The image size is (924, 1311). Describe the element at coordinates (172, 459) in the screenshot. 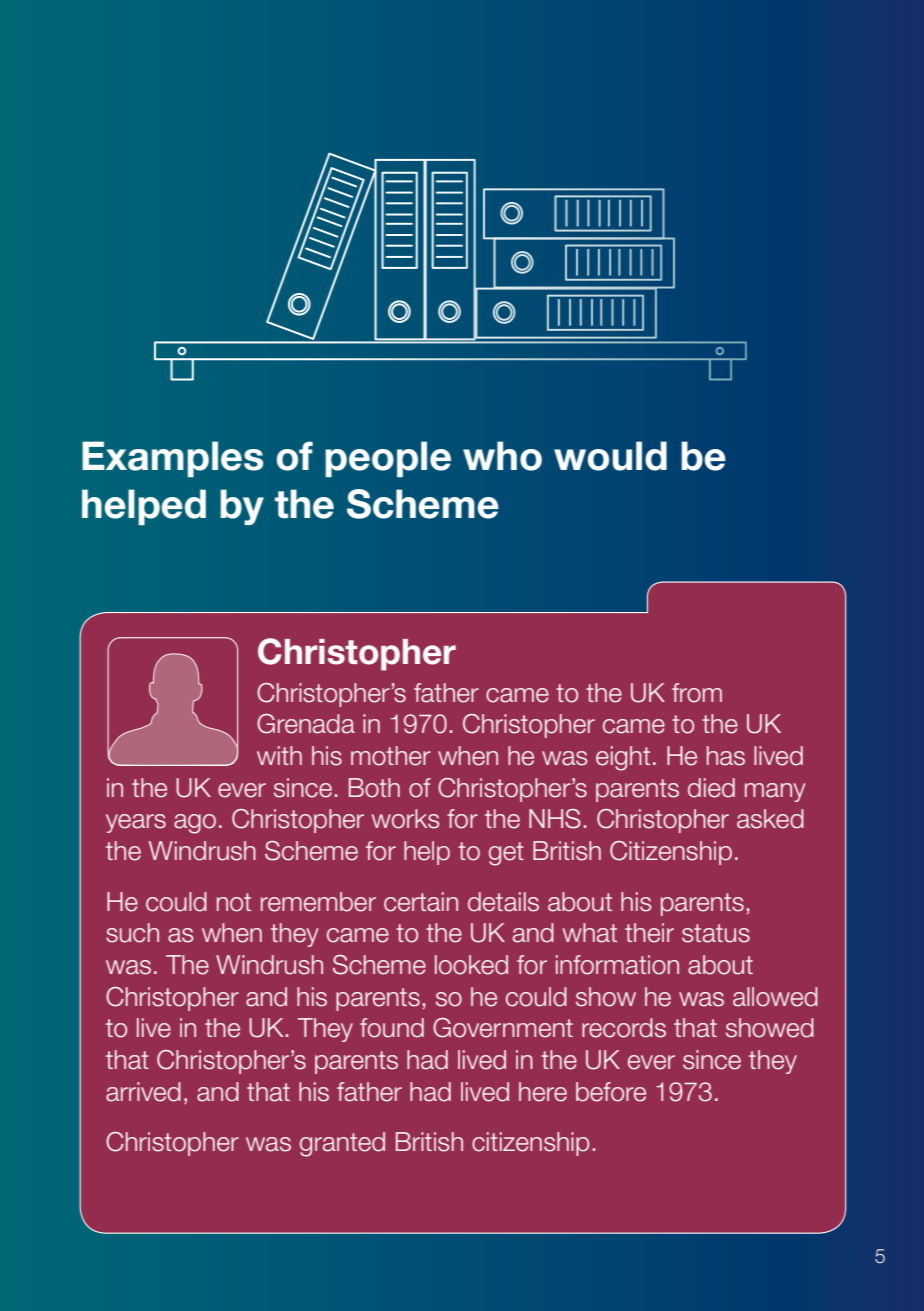

I see `Examples` at that location.
